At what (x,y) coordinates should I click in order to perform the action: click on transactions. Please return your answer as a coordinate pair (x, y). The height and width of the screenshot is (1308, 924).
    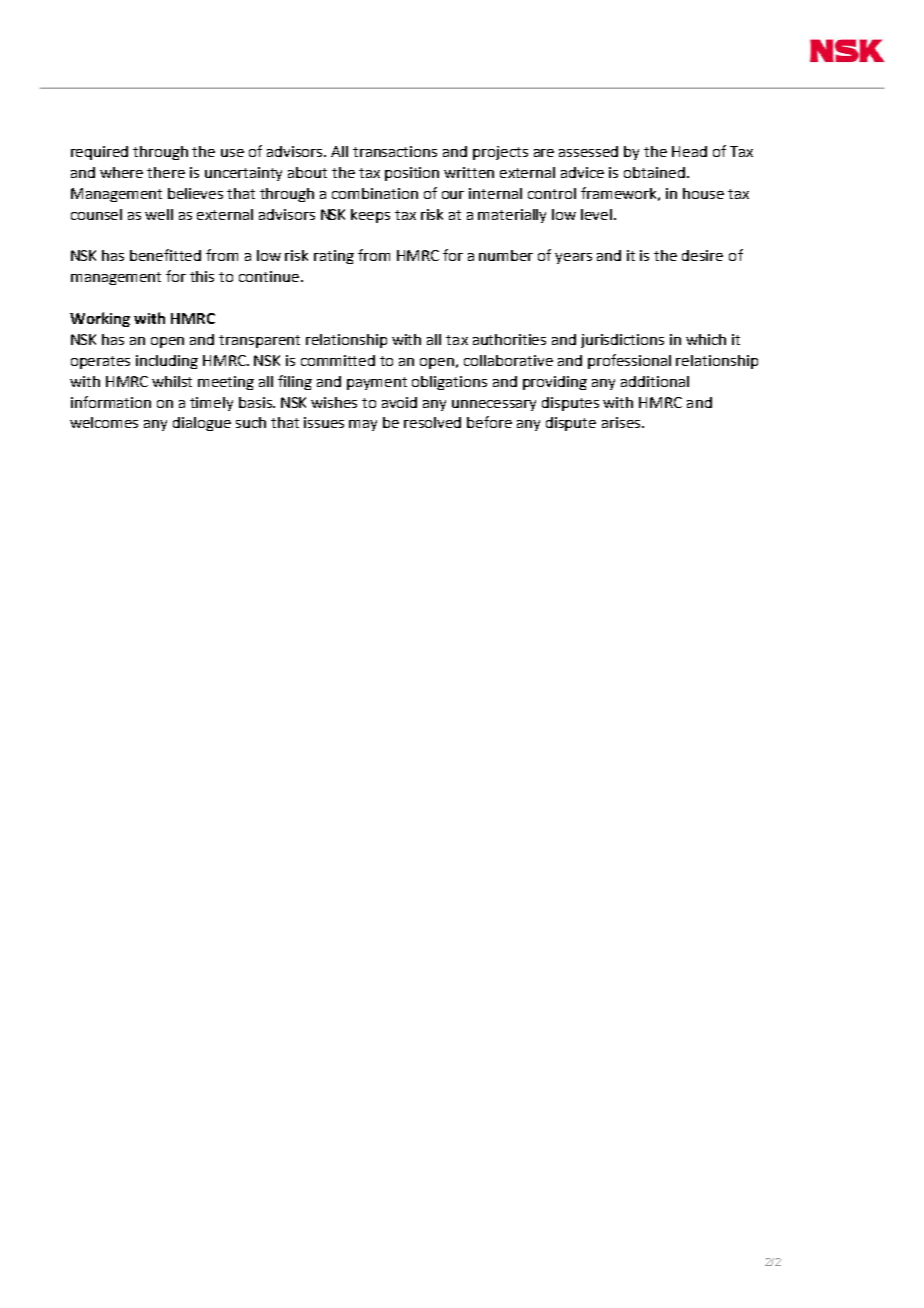
    Looking at the image, I should click on (395, 151).
